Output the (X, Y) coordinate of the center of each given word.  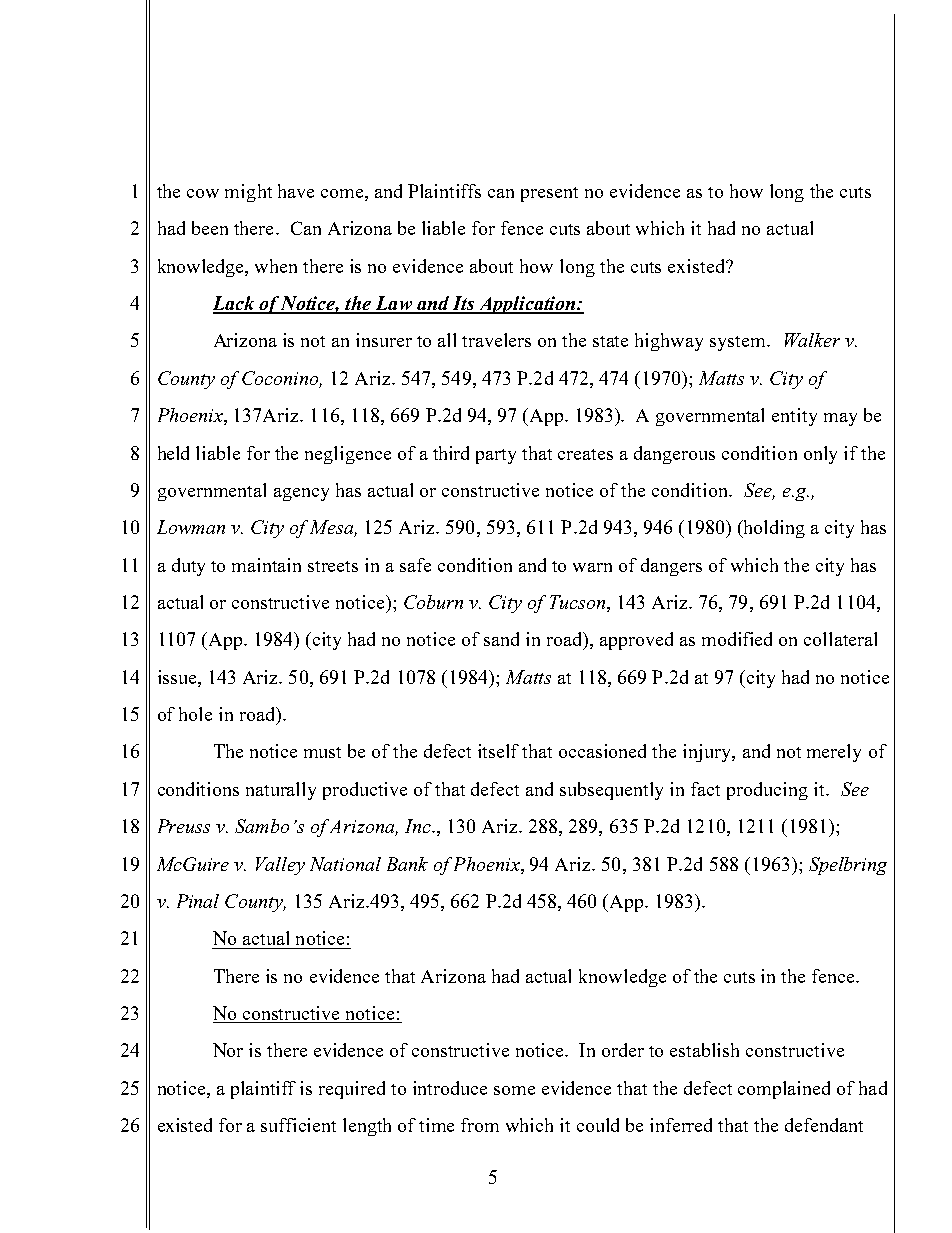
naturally (281, 791)
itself (498, 751)
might (248, 193)
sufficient (298, 1125)
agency (301, 494)
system (739, 343)
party (496, 456)
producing (767, 791)
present (549, 194)
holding (773, 529)
